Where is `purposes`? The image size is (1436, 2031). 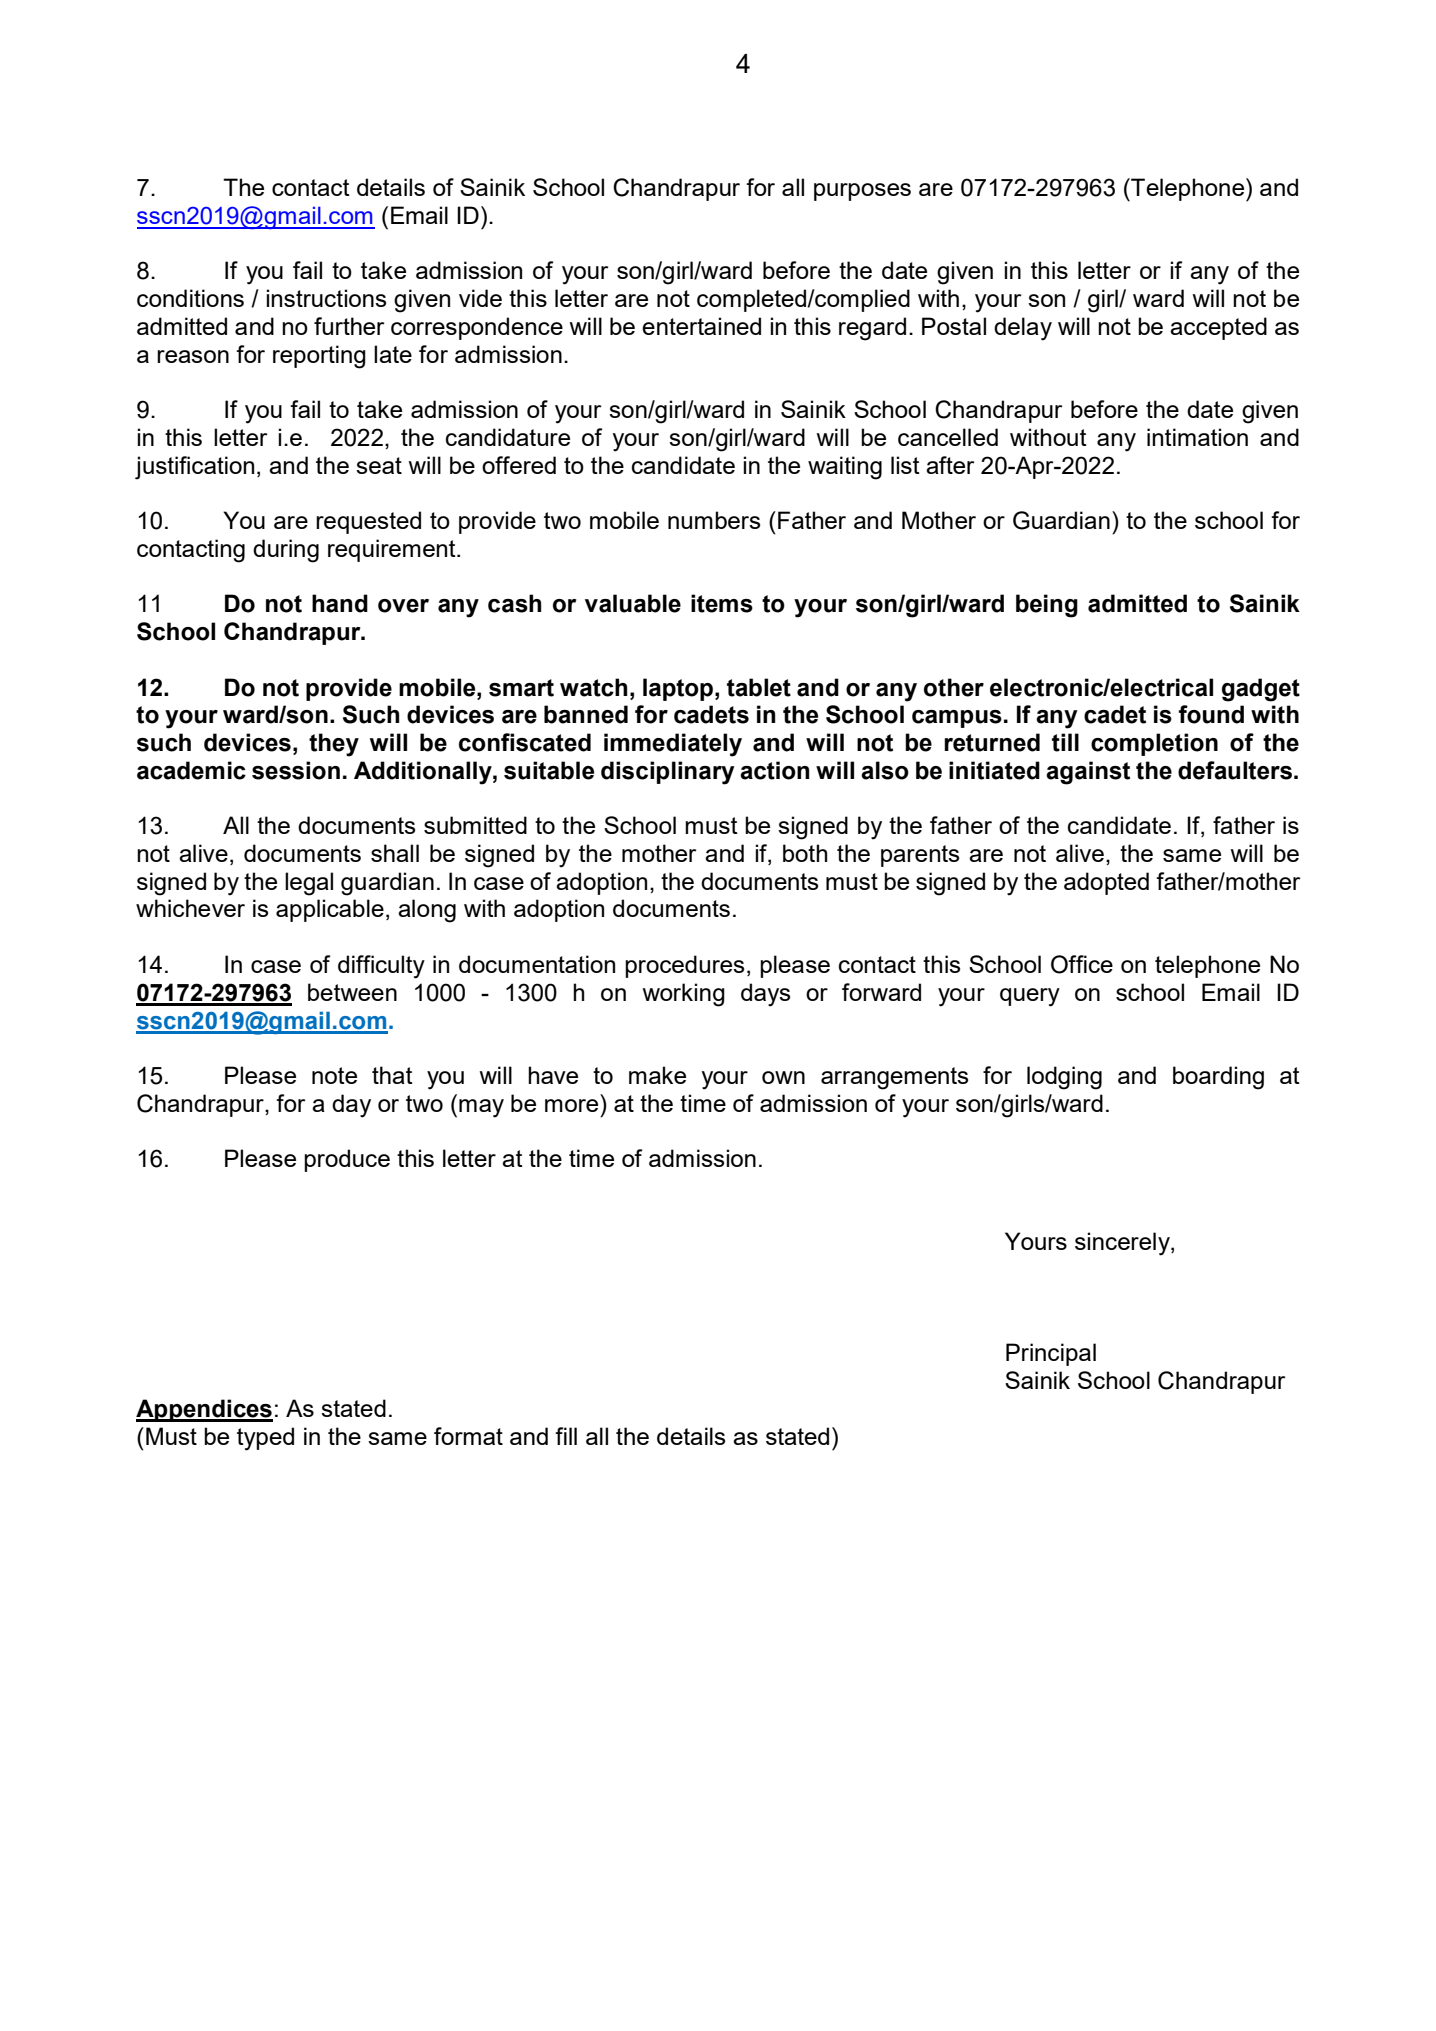 purposes is located at coordinates (862, 192).
